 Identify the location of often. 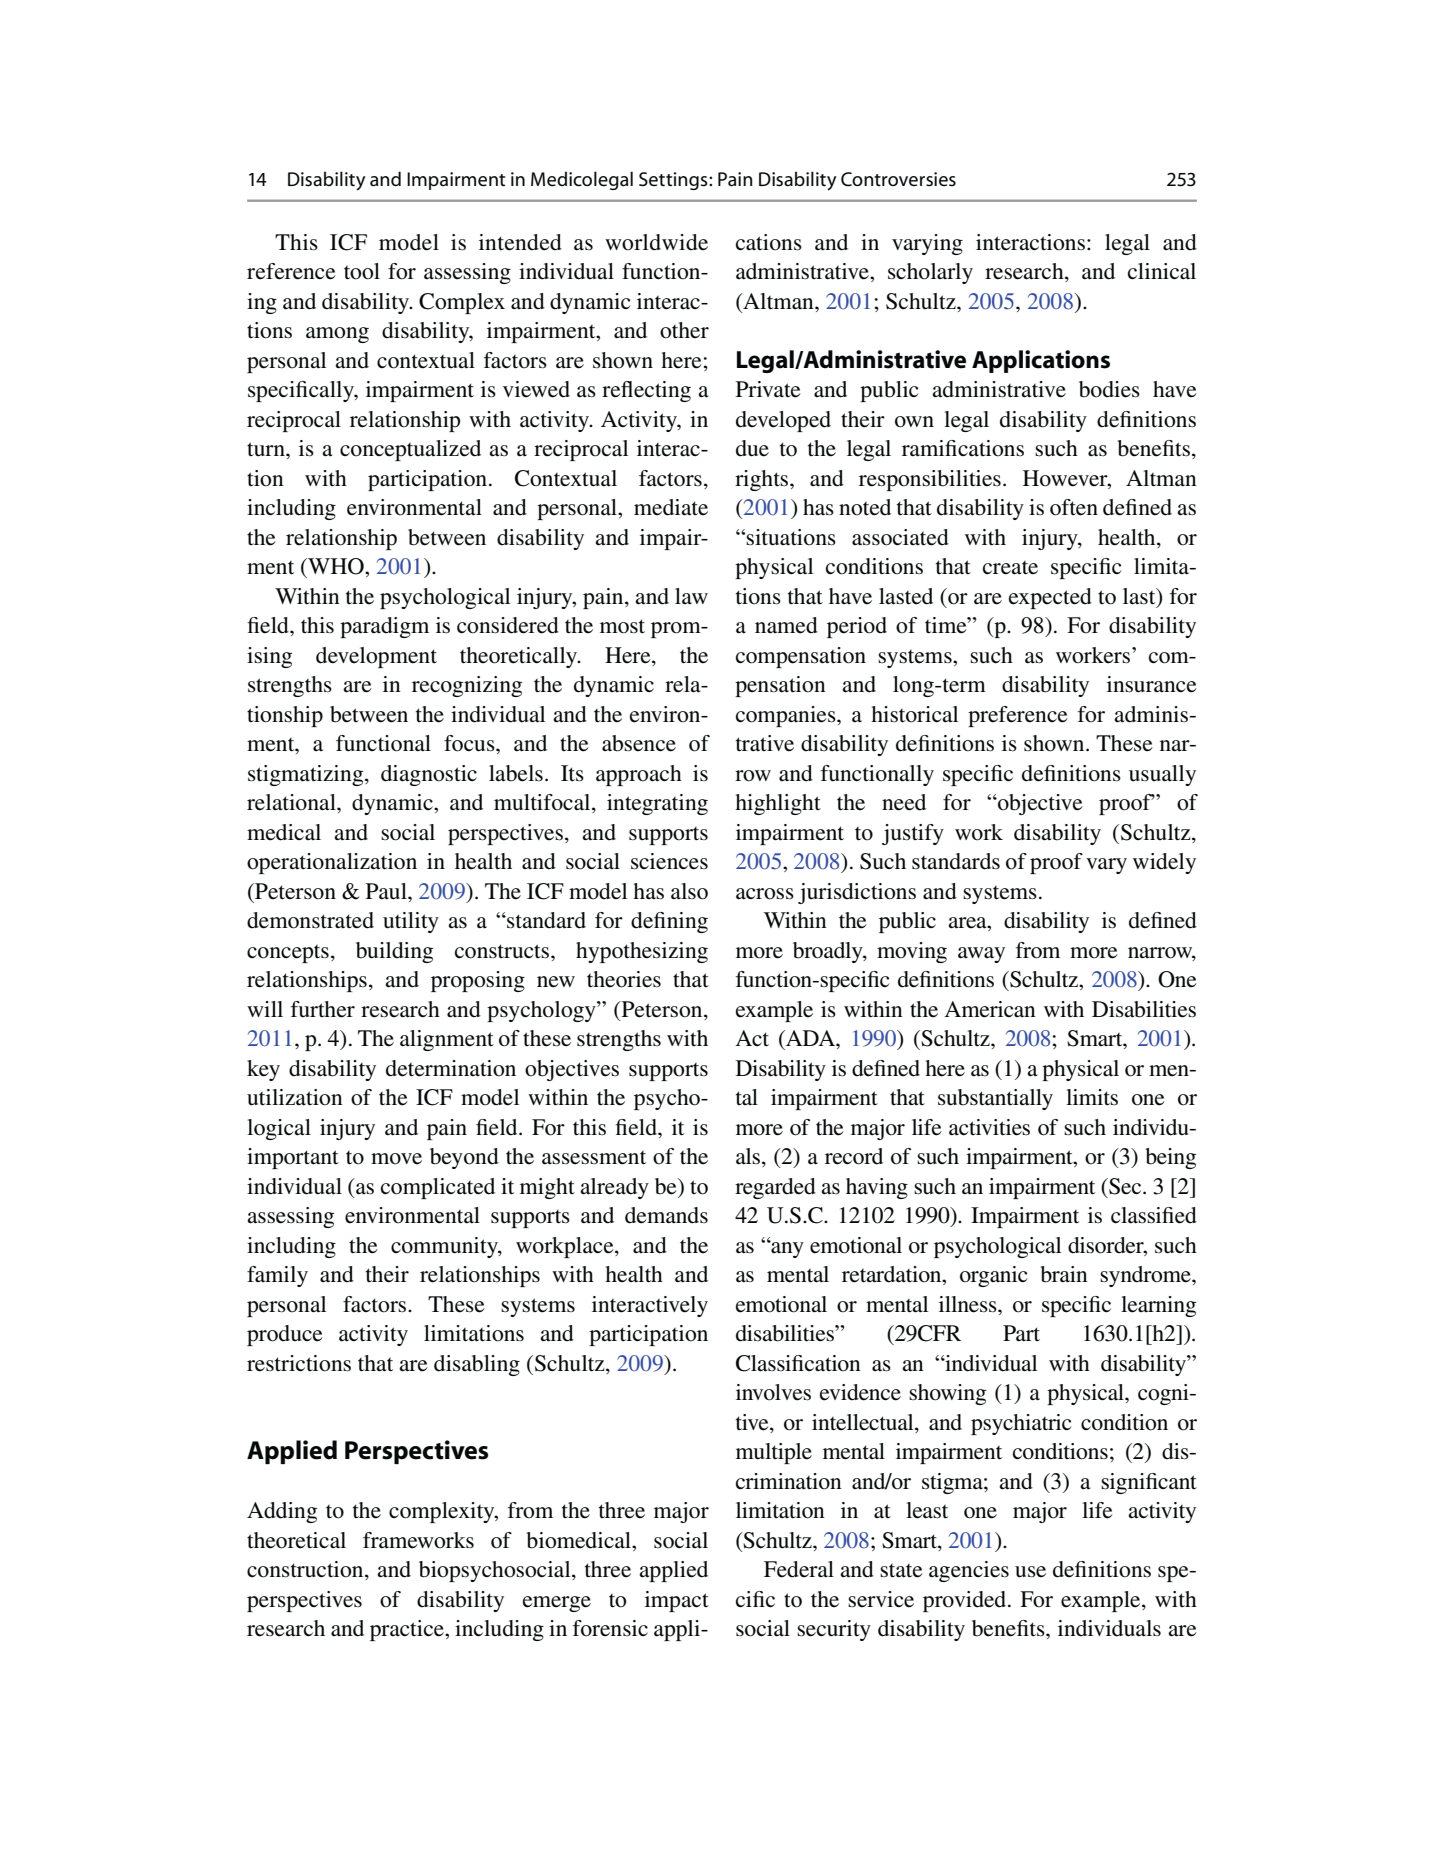
(1074, 507).
